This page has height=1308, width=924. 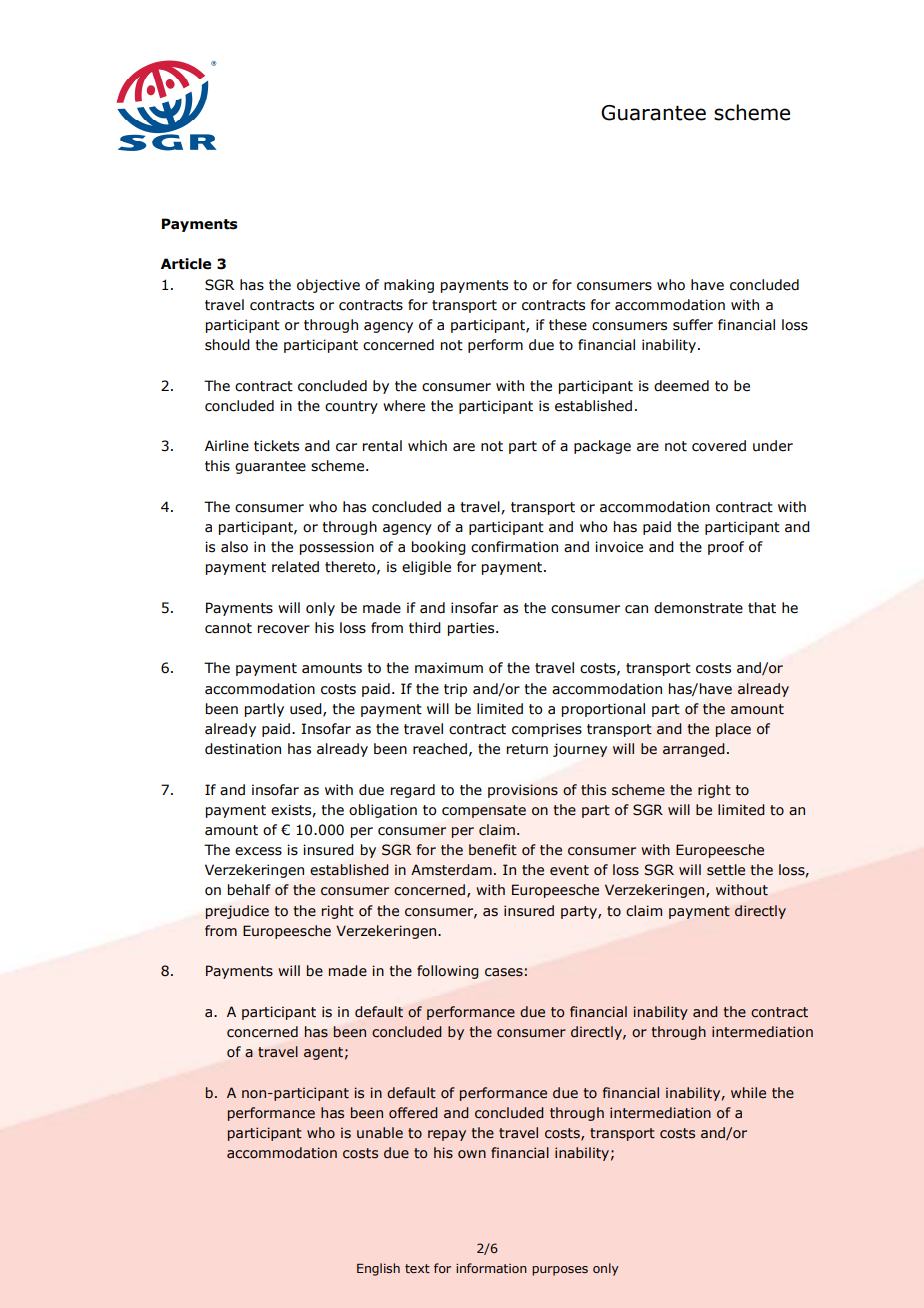 What do you see at coordinates (694, 750) in the page?
I see `arranged` at bounding box center [694, 750].
